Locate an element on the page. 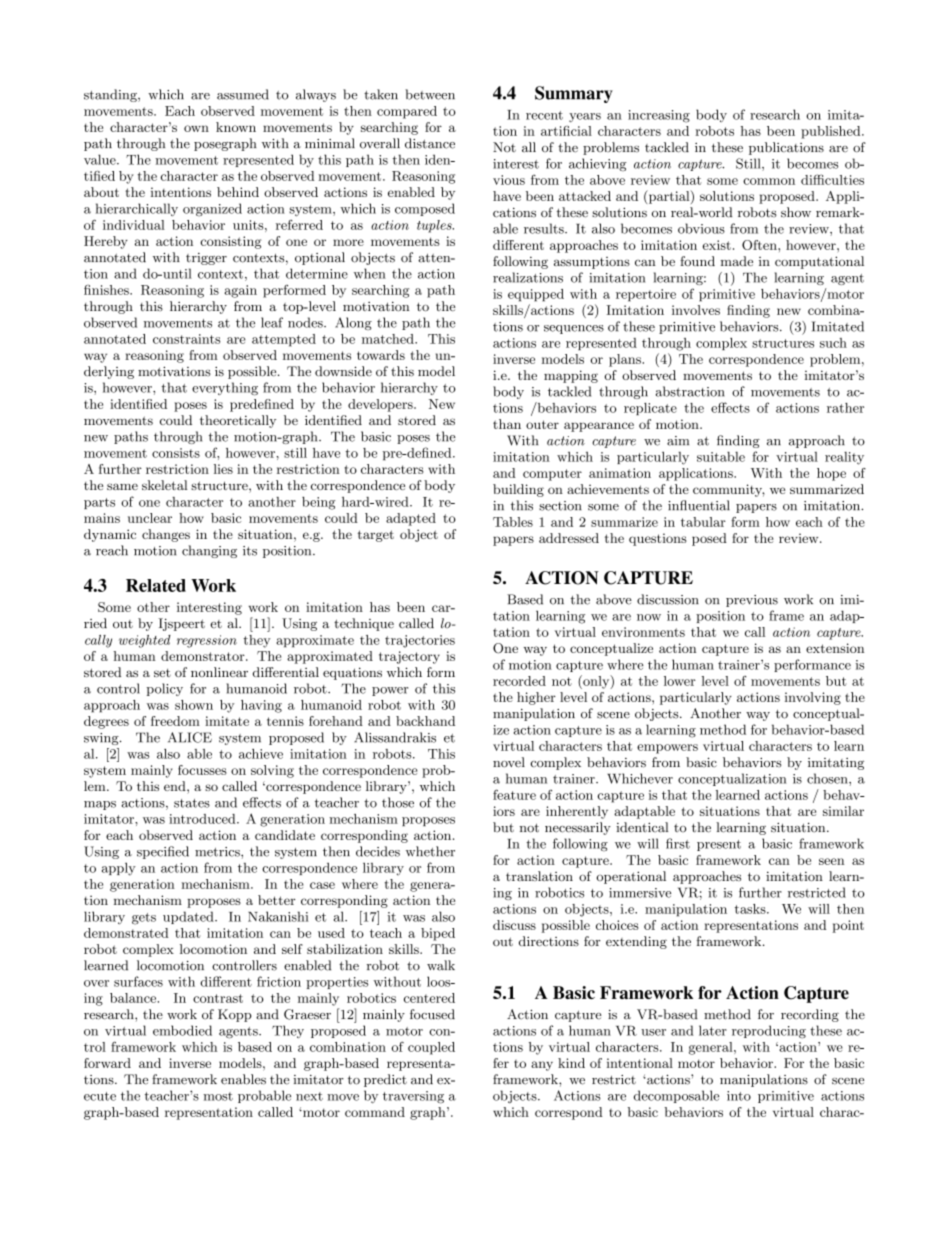  involves is located at coordinates (696, 310).
